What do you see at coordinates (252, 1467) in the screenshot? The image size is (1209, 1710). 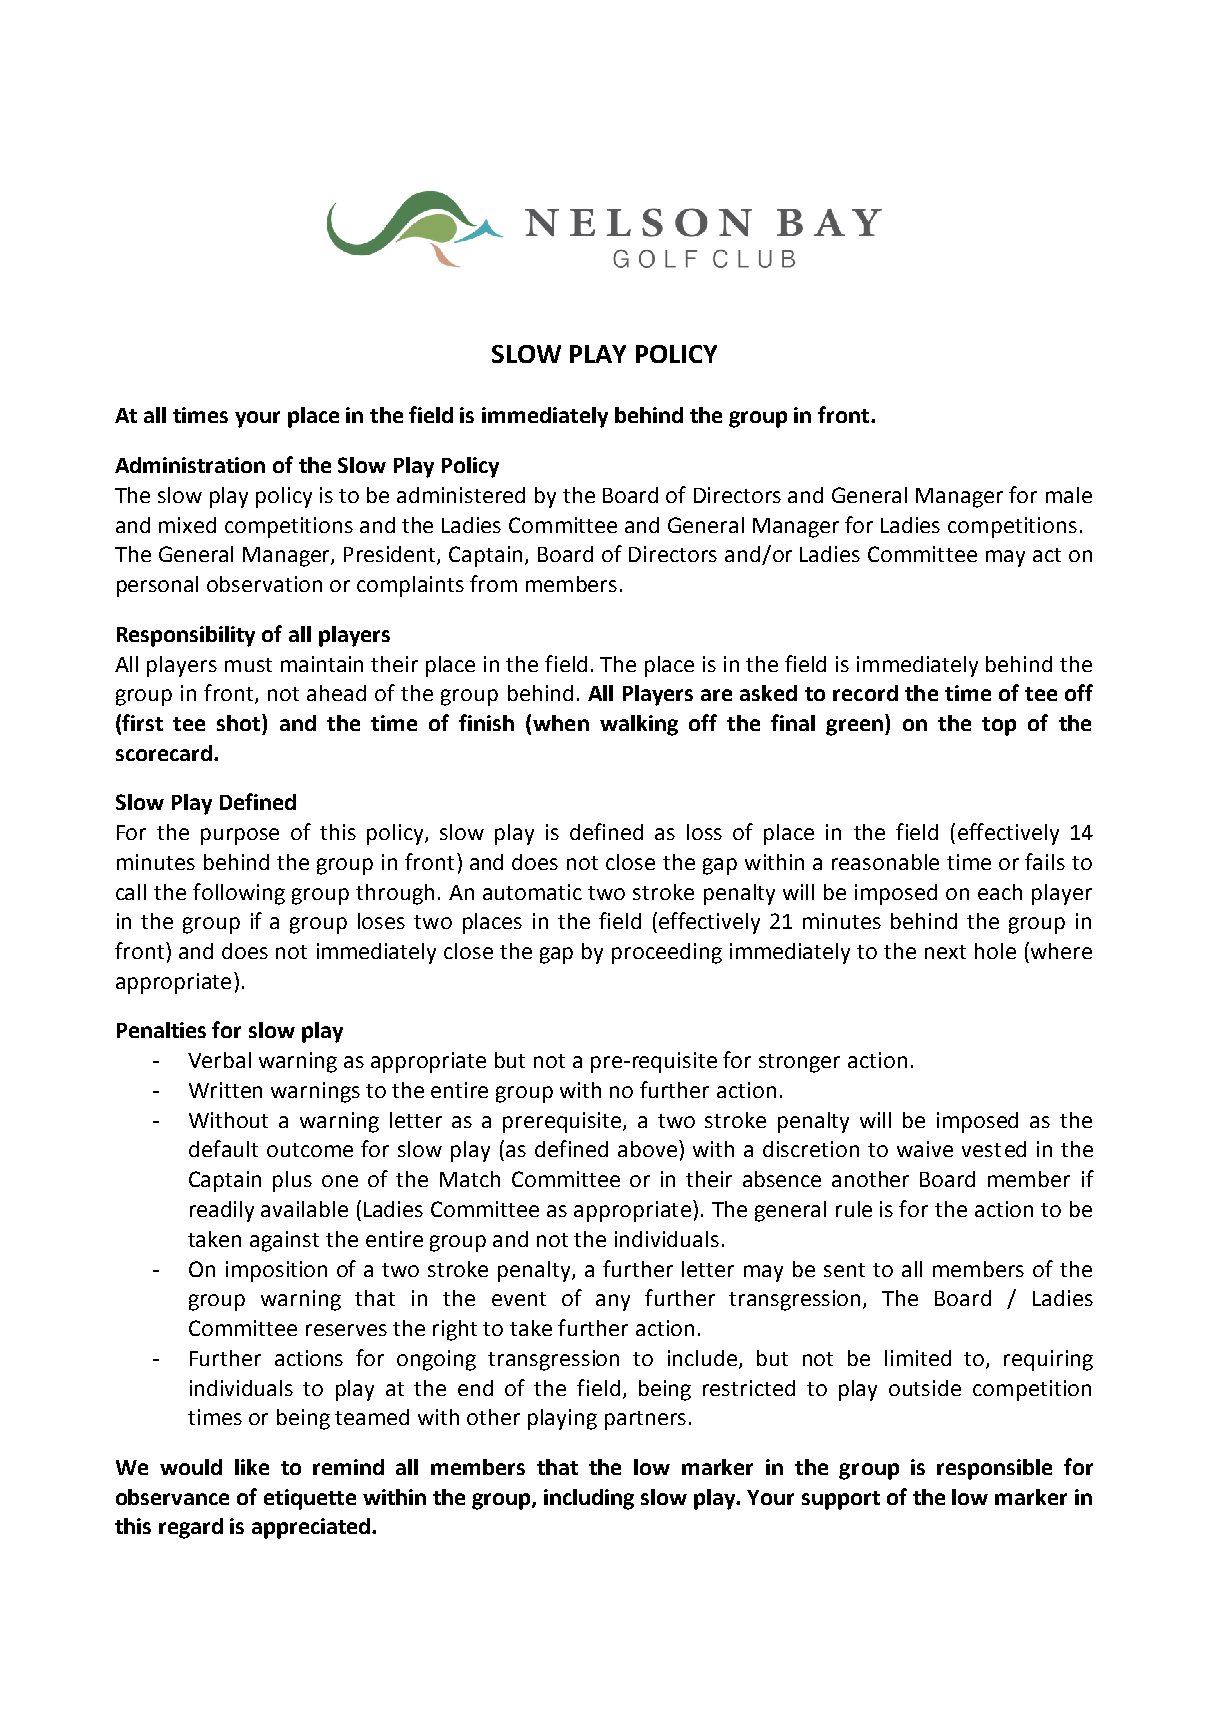 I see `like` at bounding box center [252, 1467].
